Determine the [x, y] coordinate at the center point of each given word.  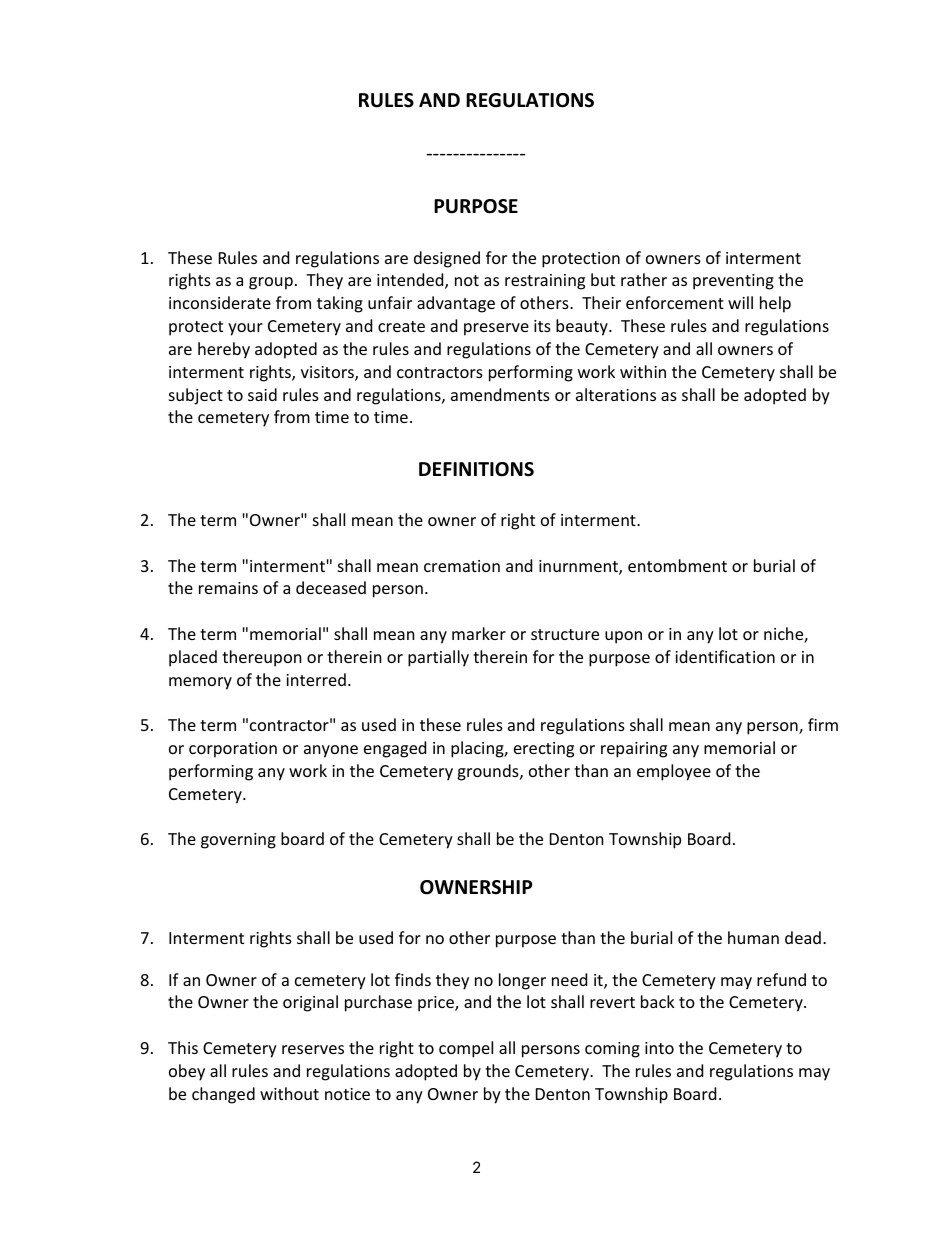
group [271, 283]
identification [725, 656]
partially [438, 658]
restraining [545, 282]
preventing [733, 282]
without [289, 1093]
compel [466, 1049]
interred [316, 679]
